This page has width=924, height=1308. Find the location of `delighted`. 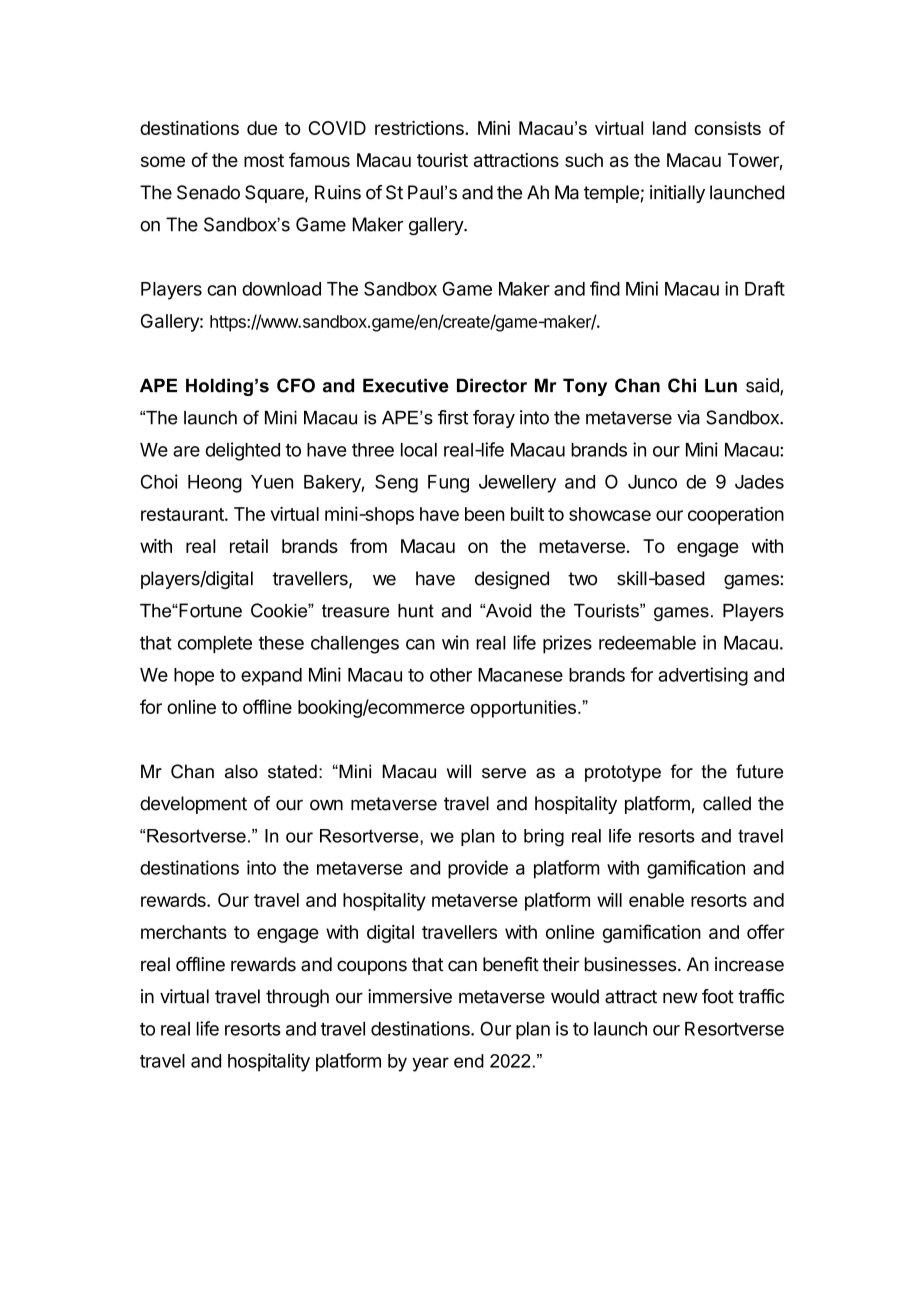

delighted is located at coordinates (243, 451).
